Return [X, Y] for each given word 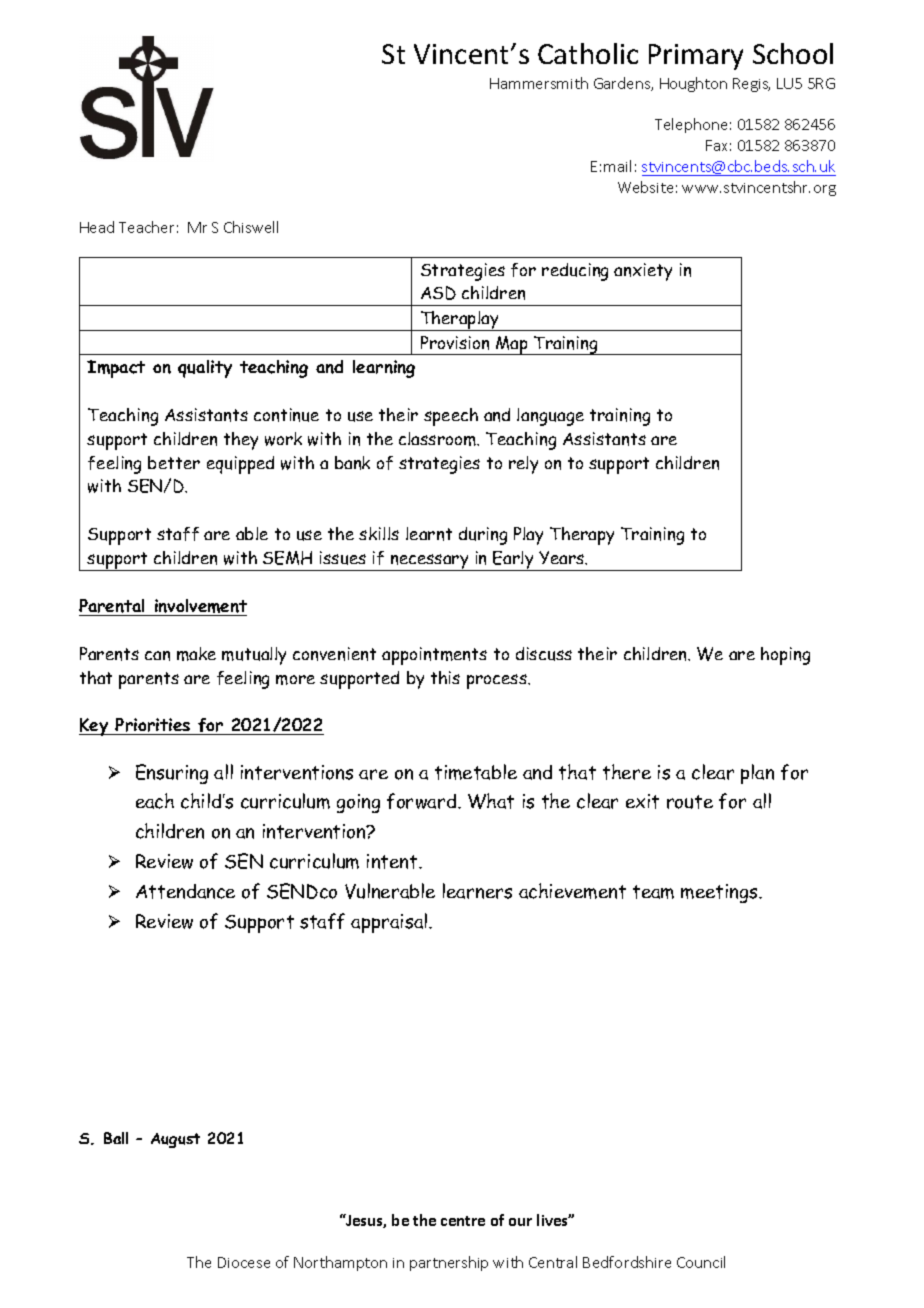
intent [393, 861]
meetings [720, 893]
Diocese [244, 1262]
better [174, 462]
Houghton [693, 84]
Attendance [185, 891]
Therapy [582, 536]
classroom [439, 439]
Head [97, 227]
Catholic [588, 53]
